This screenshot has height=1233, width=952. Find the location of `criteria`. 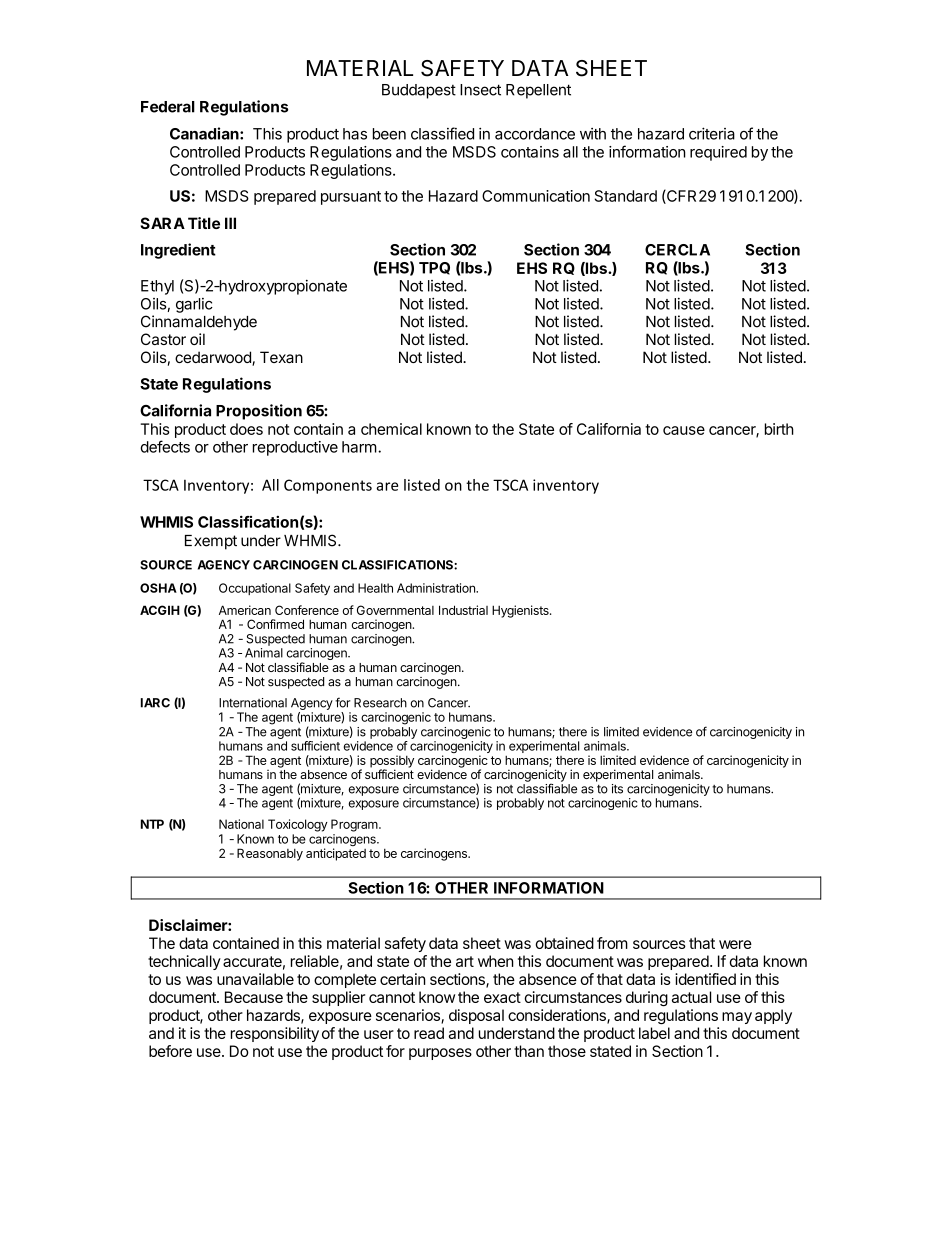

criteria is located at coordinates (712, 133).
